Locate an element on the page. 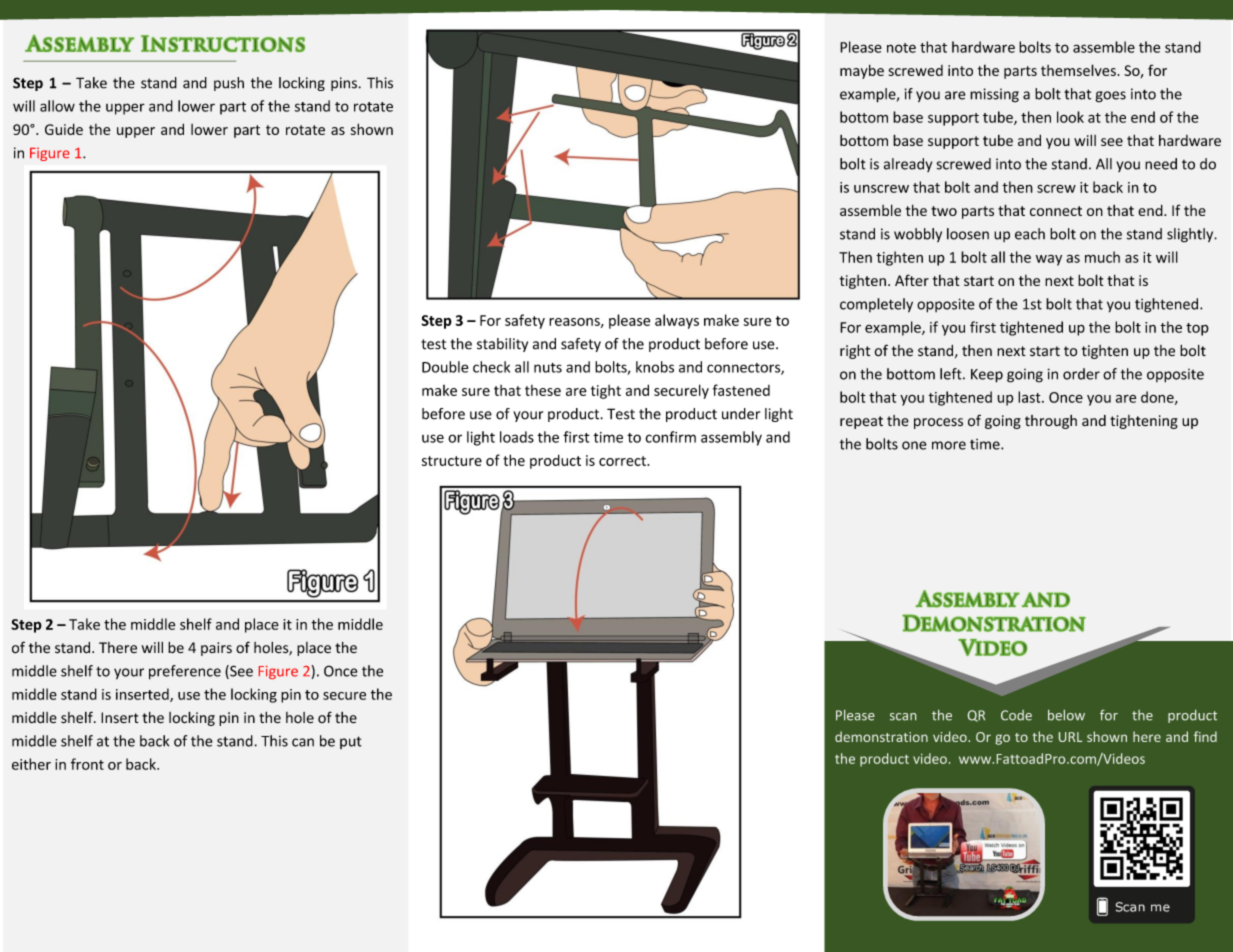 The image size is (1233, 952). themselves is located at coordinates (1078, 70).
